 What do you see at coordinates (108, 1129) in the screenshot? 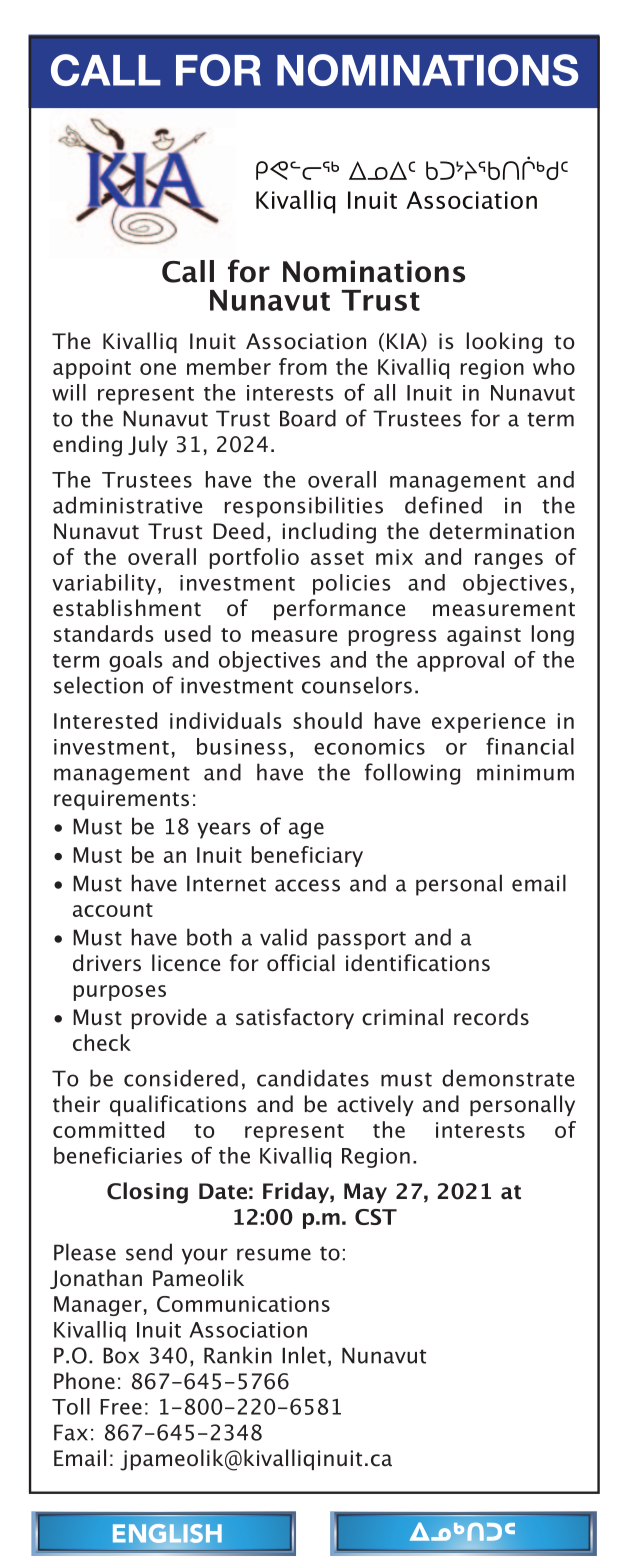
I see `committed` at bounding box center [108, 1129].
